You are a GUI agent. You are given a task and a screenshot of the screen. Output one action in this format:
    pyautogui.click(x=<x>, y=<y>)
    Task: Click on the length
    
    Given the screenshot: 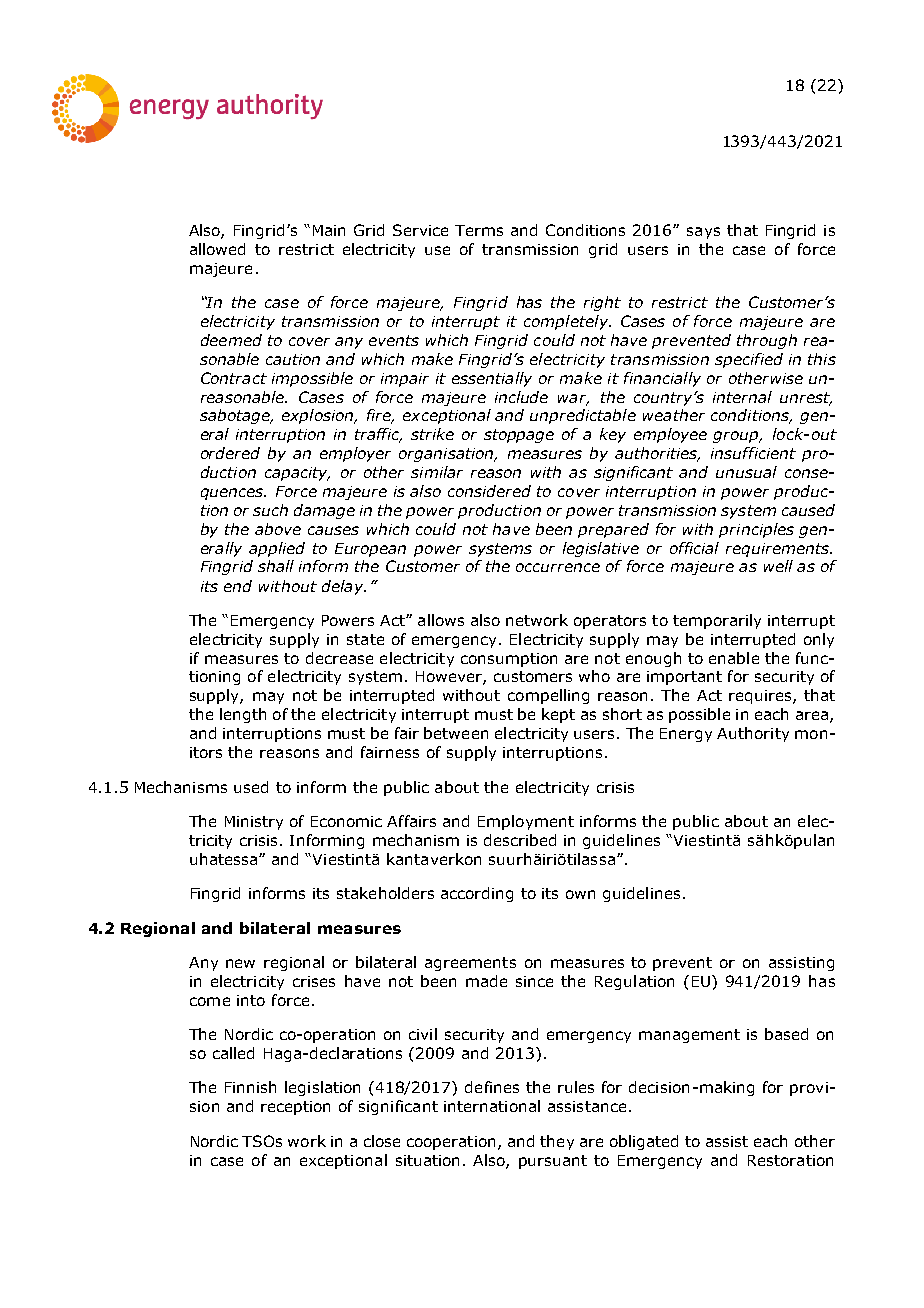 What is the action you would take?
    pyautogui.click(x=243, y=715)
